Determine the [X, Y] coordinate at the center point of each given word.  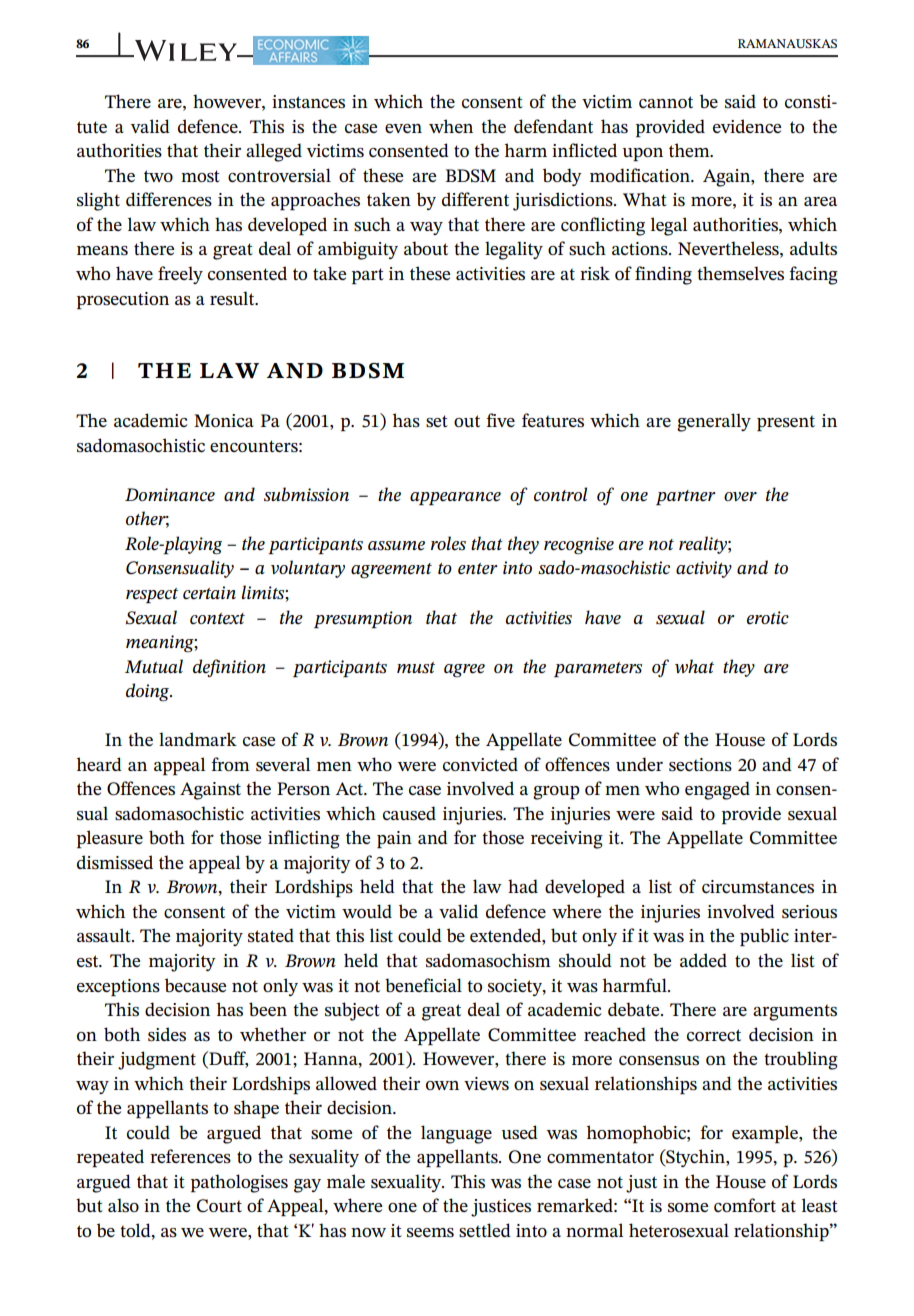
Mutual [154, 666]
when [451, 126]
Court [219, 1205]
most [200, 176]
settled [485, 1230]
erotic [768, 618]
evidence [747, 126]
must [416, 668]
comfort [745, 1205]
